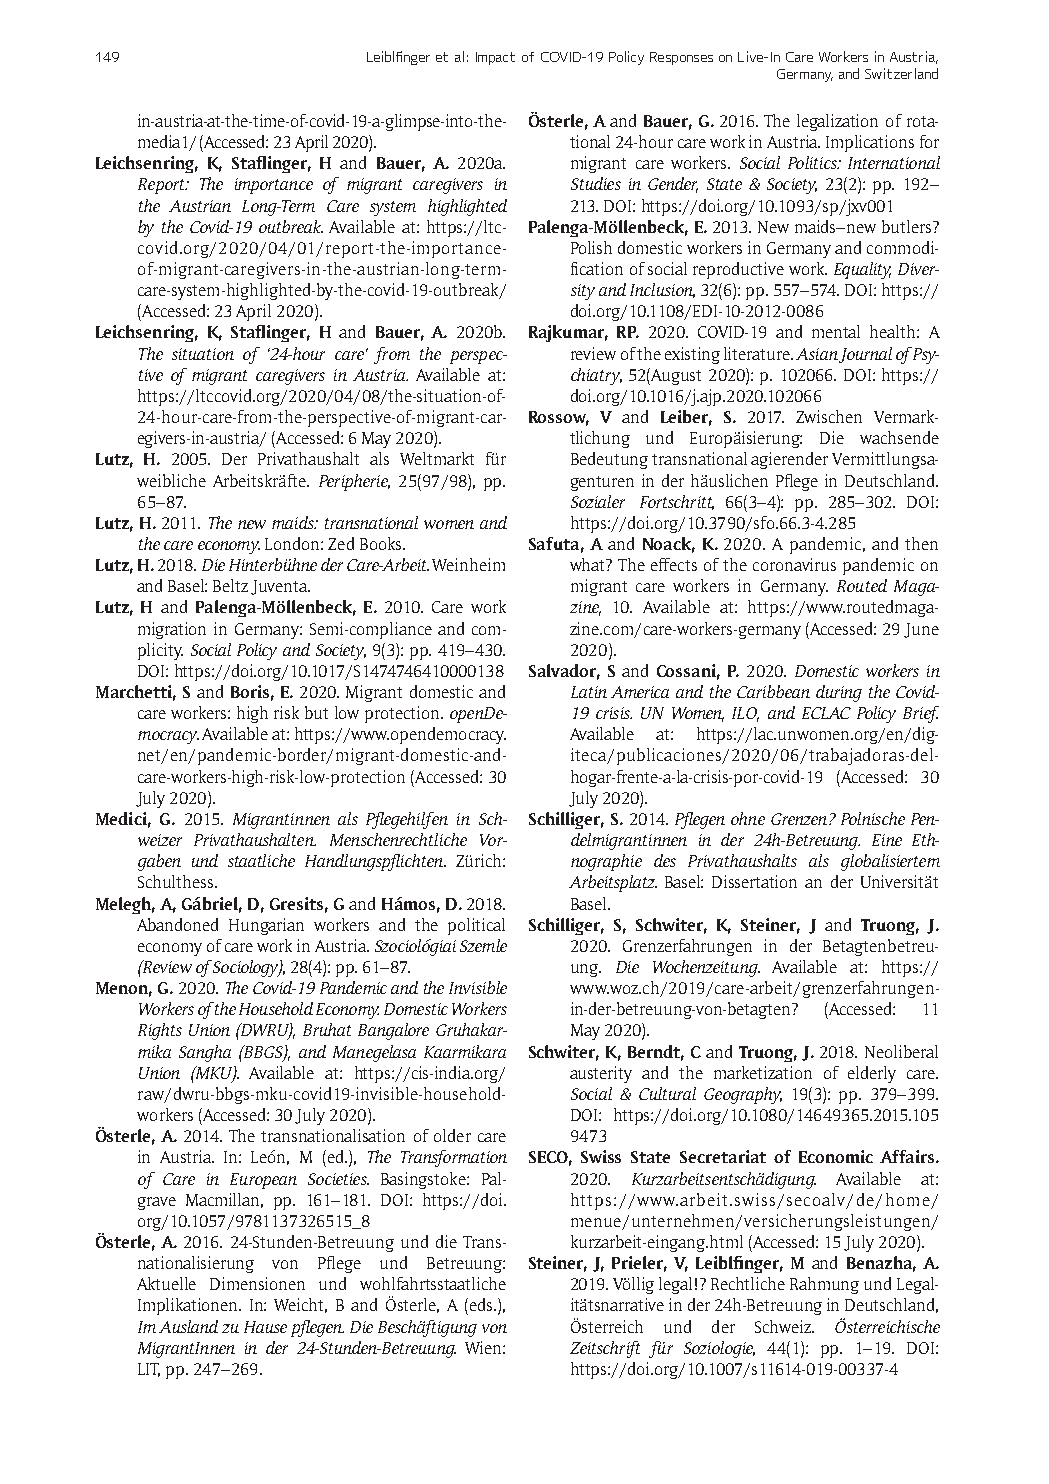 The width and height of the screenshot is (1049, 1484). I want to click on existing, so click(692, 355).
